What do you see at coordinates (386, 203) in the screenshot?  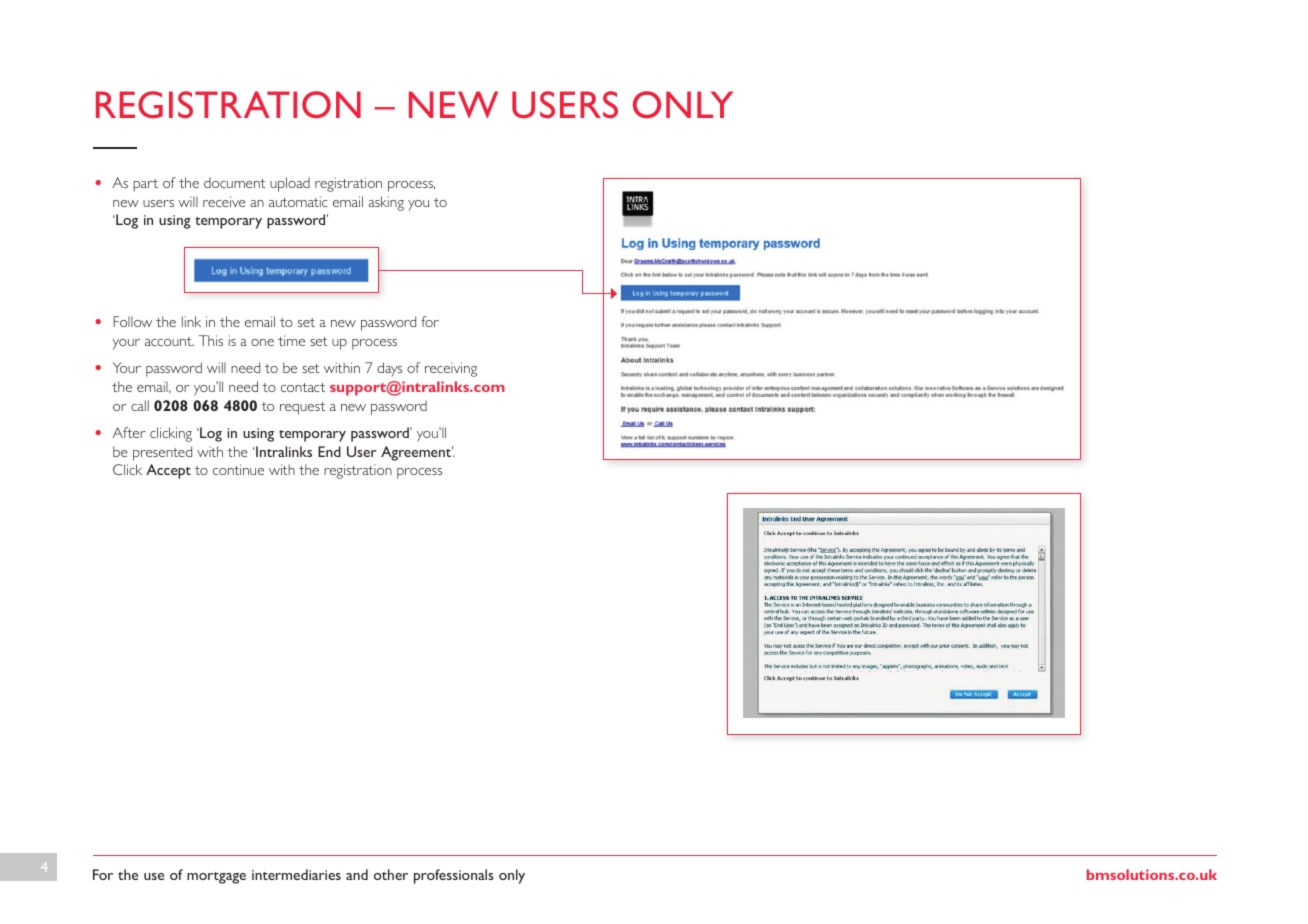 I see `asking` at bounding box center [386, 203].
